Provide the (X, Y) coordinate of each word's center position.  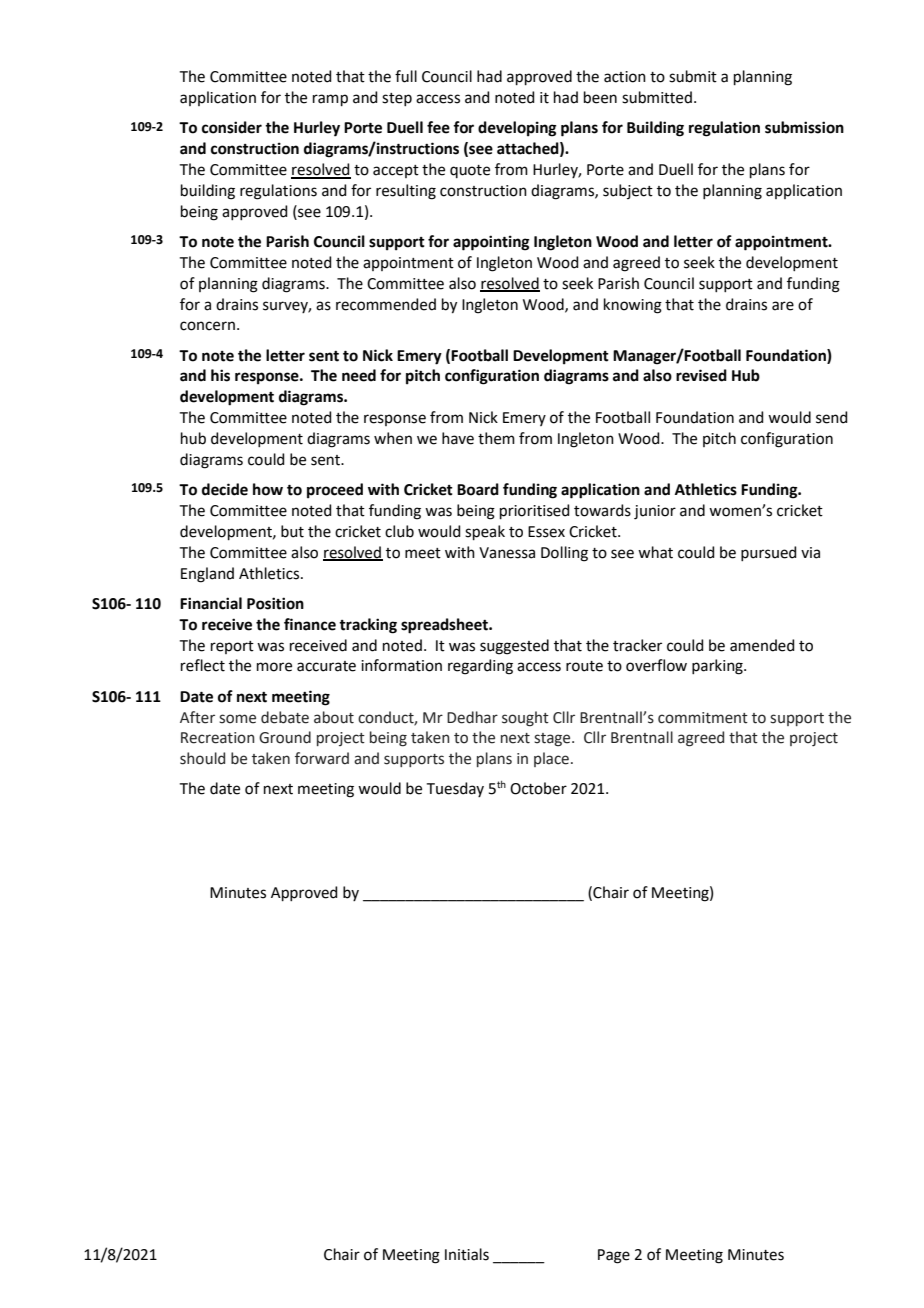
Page (614, 1256)
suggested (514, 647)
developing (517, 129)
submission (804, 127)
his (220, 375)
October (538, 788)
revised (701, 375)
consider (232, 127)
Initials (467, 1254)
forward (322, 758)
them (496, 438)
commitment (703, 718)
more (274, 667)
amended (762, 645)
